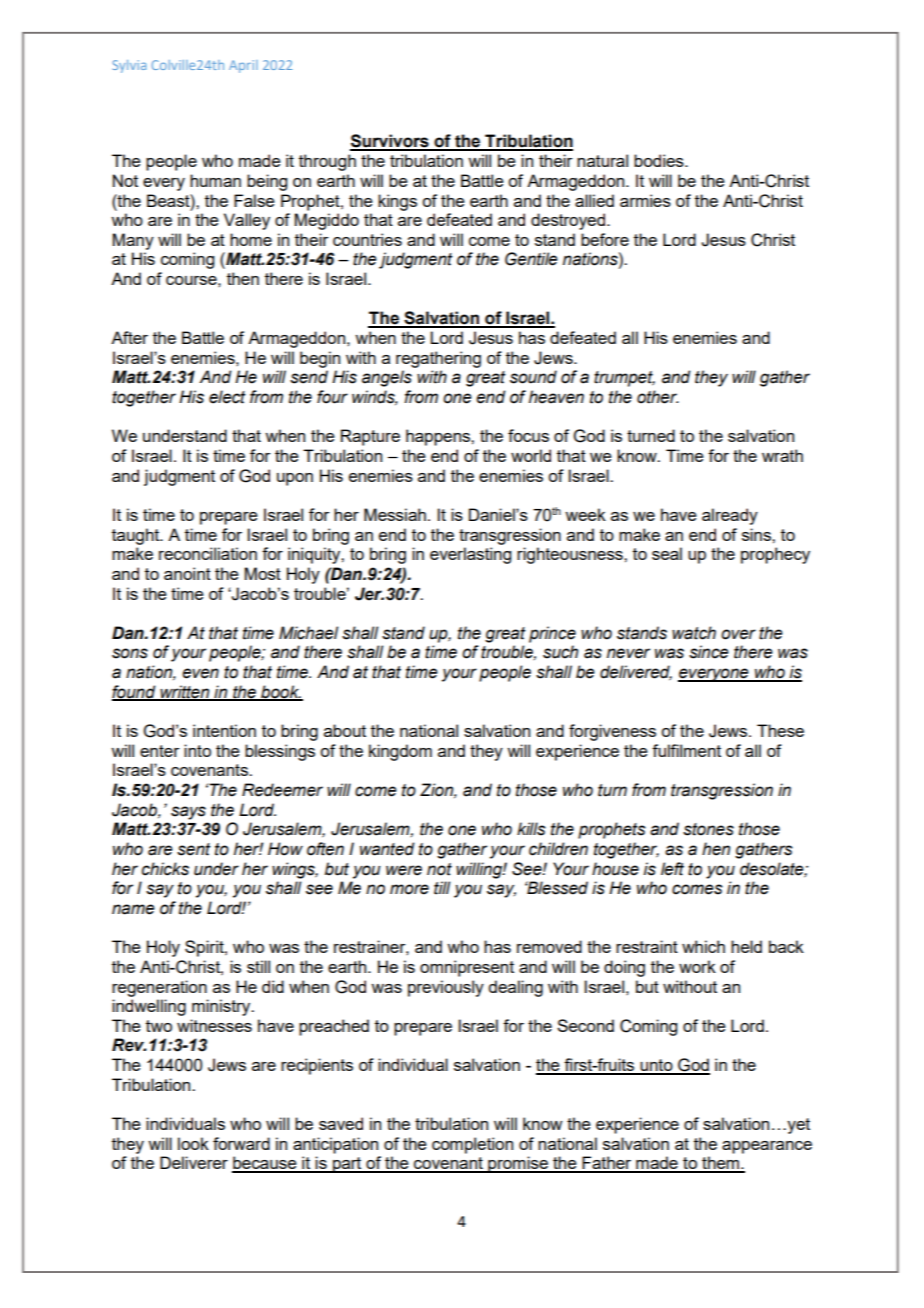 The width and height of the image is (924, 1308). What do you see at coordinates (208, 553) in the image?
I see `reconciliation` at bounding box center [208, 553].
